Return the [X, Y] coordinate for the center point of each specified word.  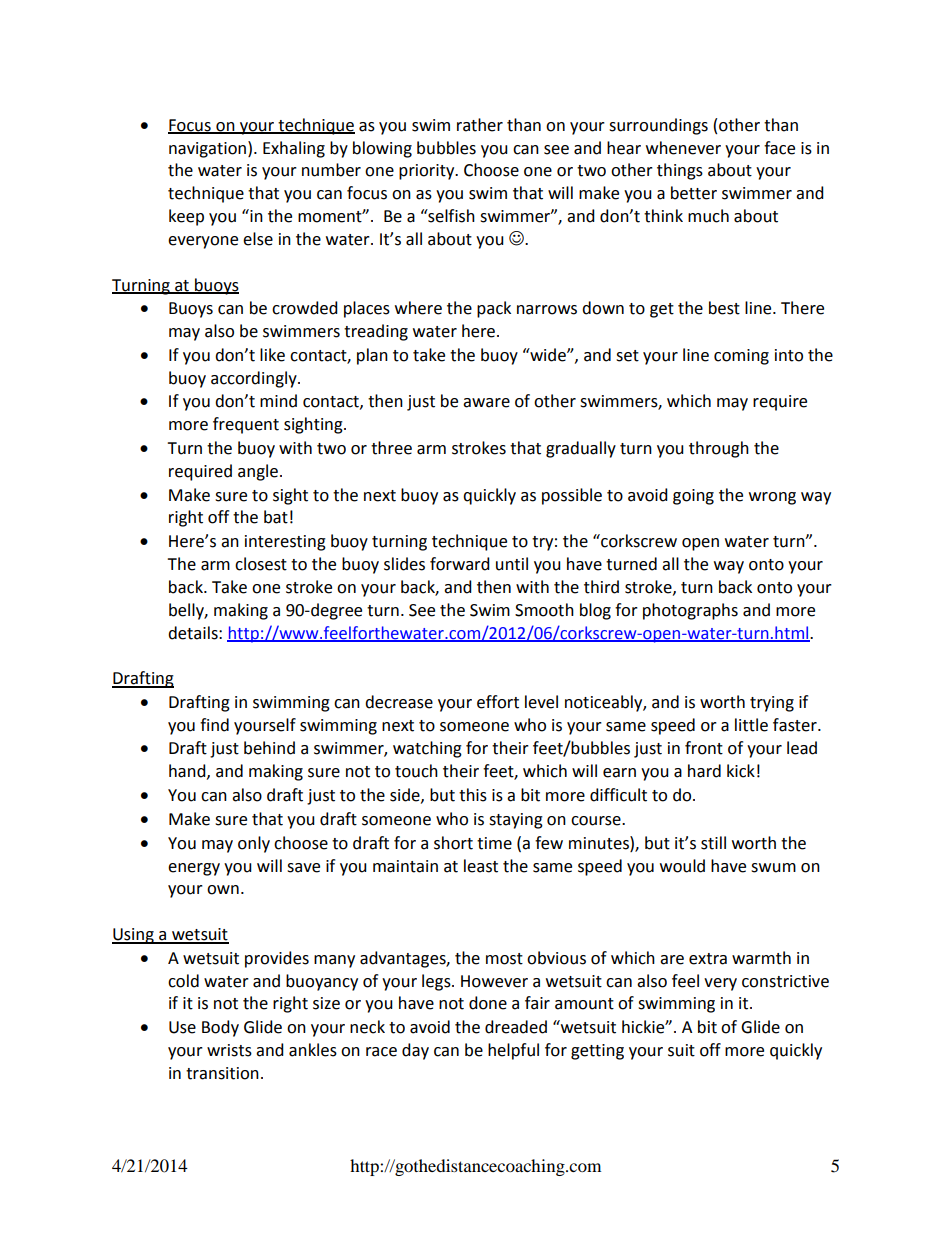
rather [480, 125]
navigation [209, 149]
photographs [690, 611]
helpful [513, 1051]
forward [460, 564]
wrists [229, 1050]
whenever [683, 148]
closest [261, 564]
